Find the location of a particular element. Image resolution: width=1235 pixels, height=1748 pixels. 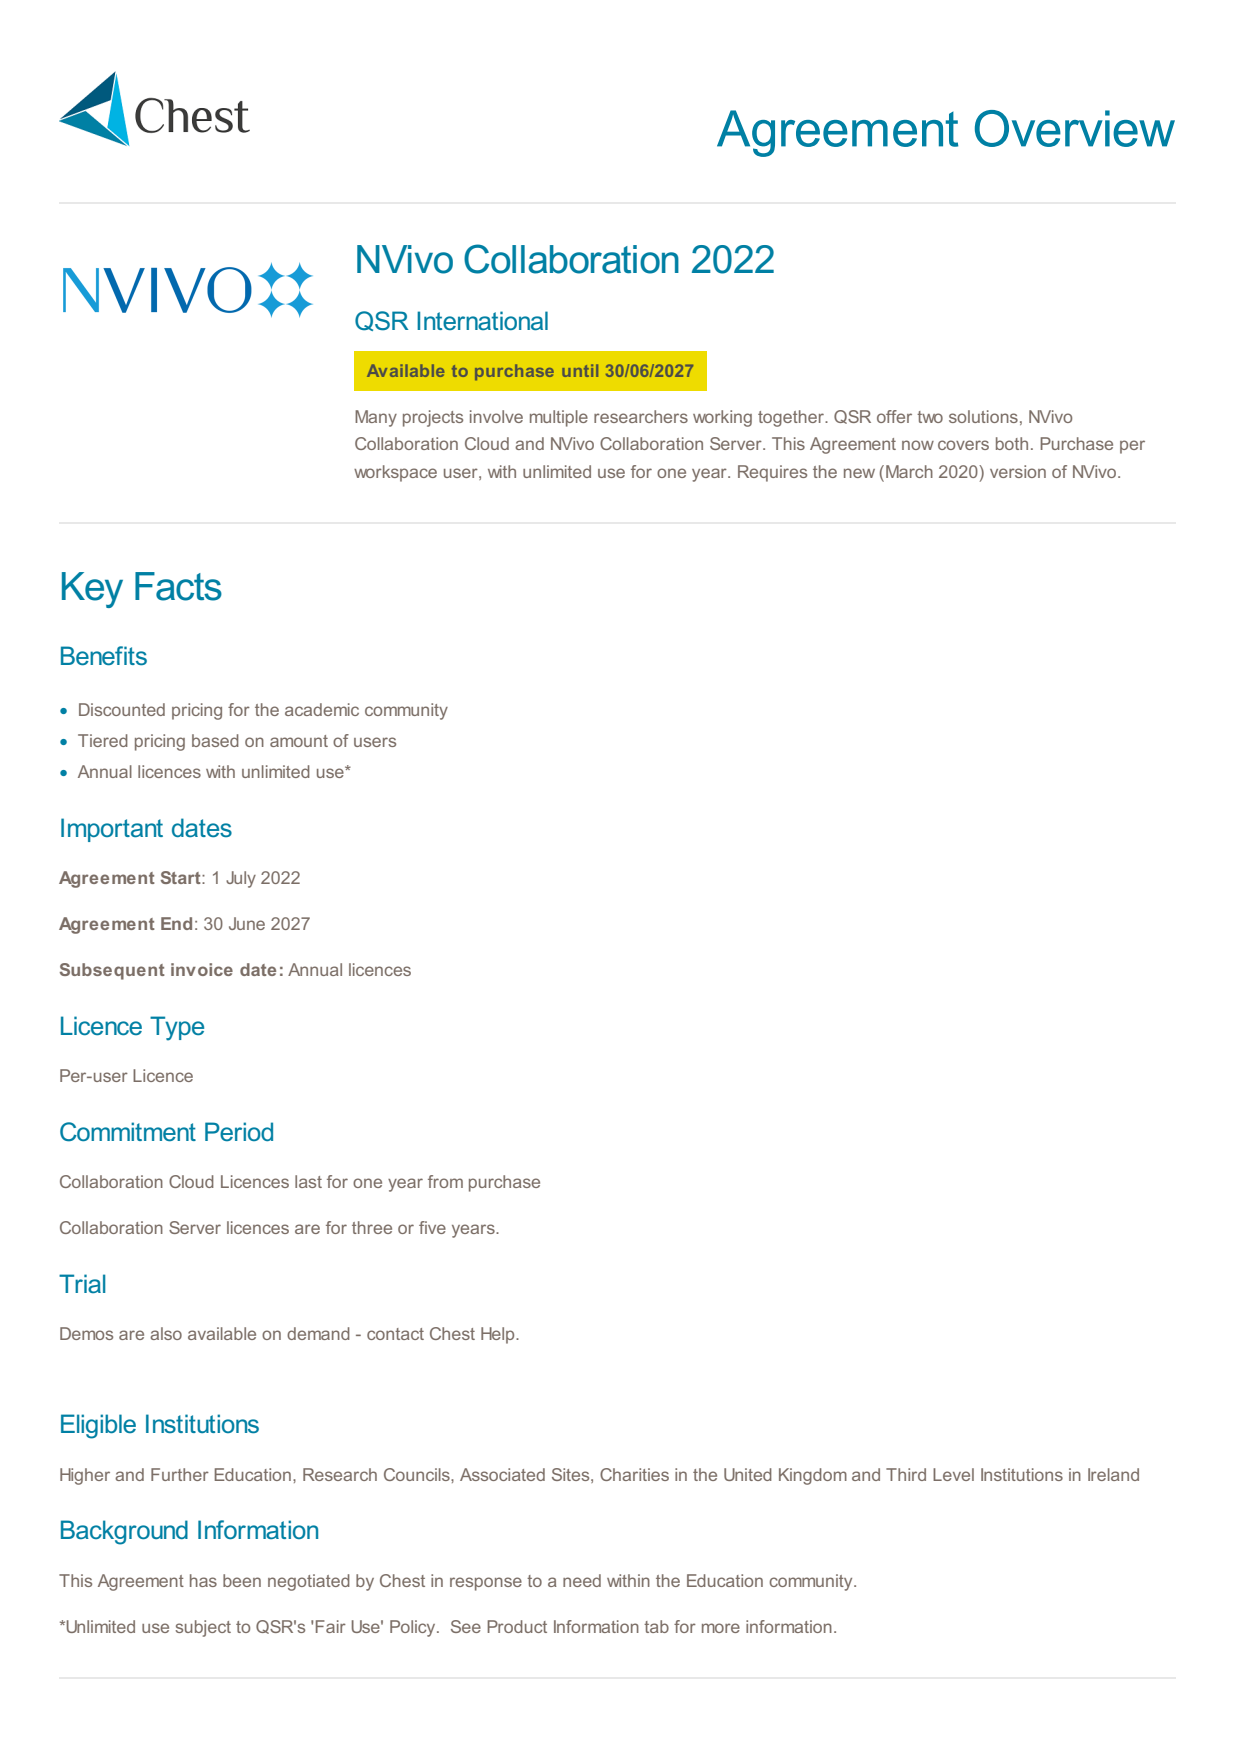

International is located at coordinates (482, 321).
